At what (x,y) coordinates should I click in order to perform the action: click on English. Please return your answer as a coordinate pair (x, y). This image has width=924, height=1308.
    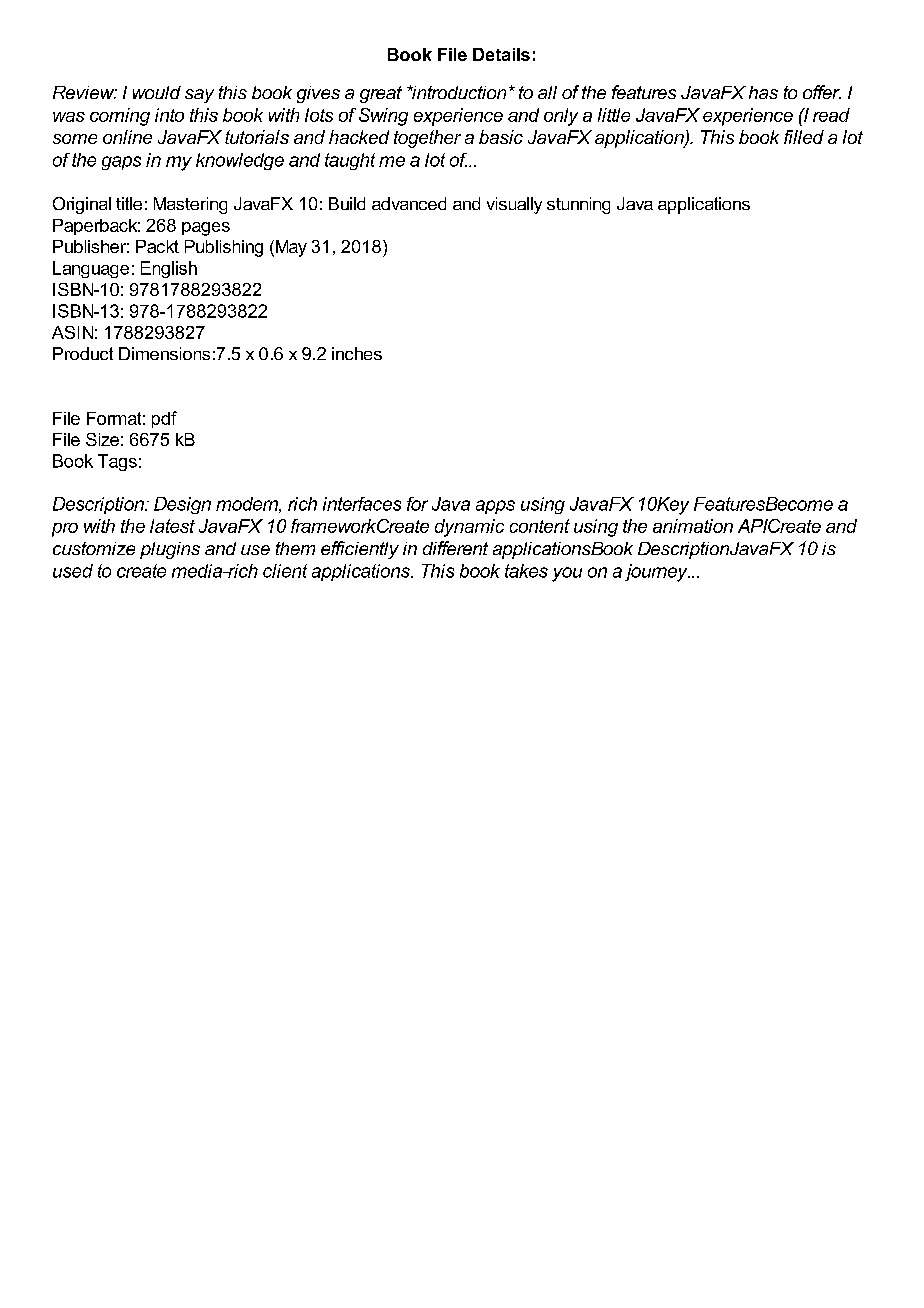
    Looking at the image, I should click on (169, 269).
